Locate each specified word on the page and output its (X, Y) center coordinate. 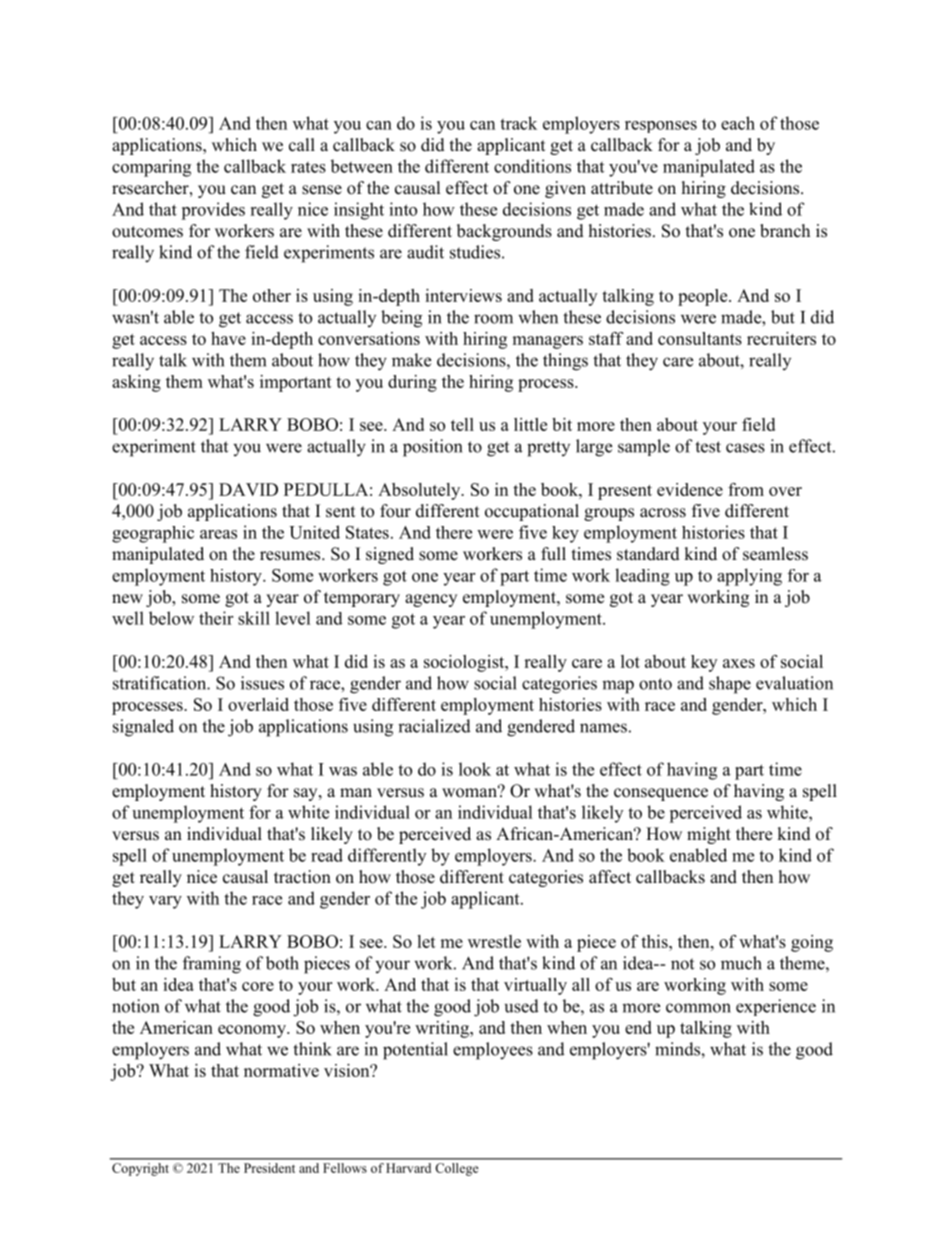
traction (302, 877)
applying (749, 577)
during (412, 383)
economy (253, 1031)
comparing (151, 168)
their (216, 618)
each (738, 123)
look (475, 769)
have (228, 338)
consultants (700, 338)
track (518, 123)
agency (431, 600)
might (709, 835)
